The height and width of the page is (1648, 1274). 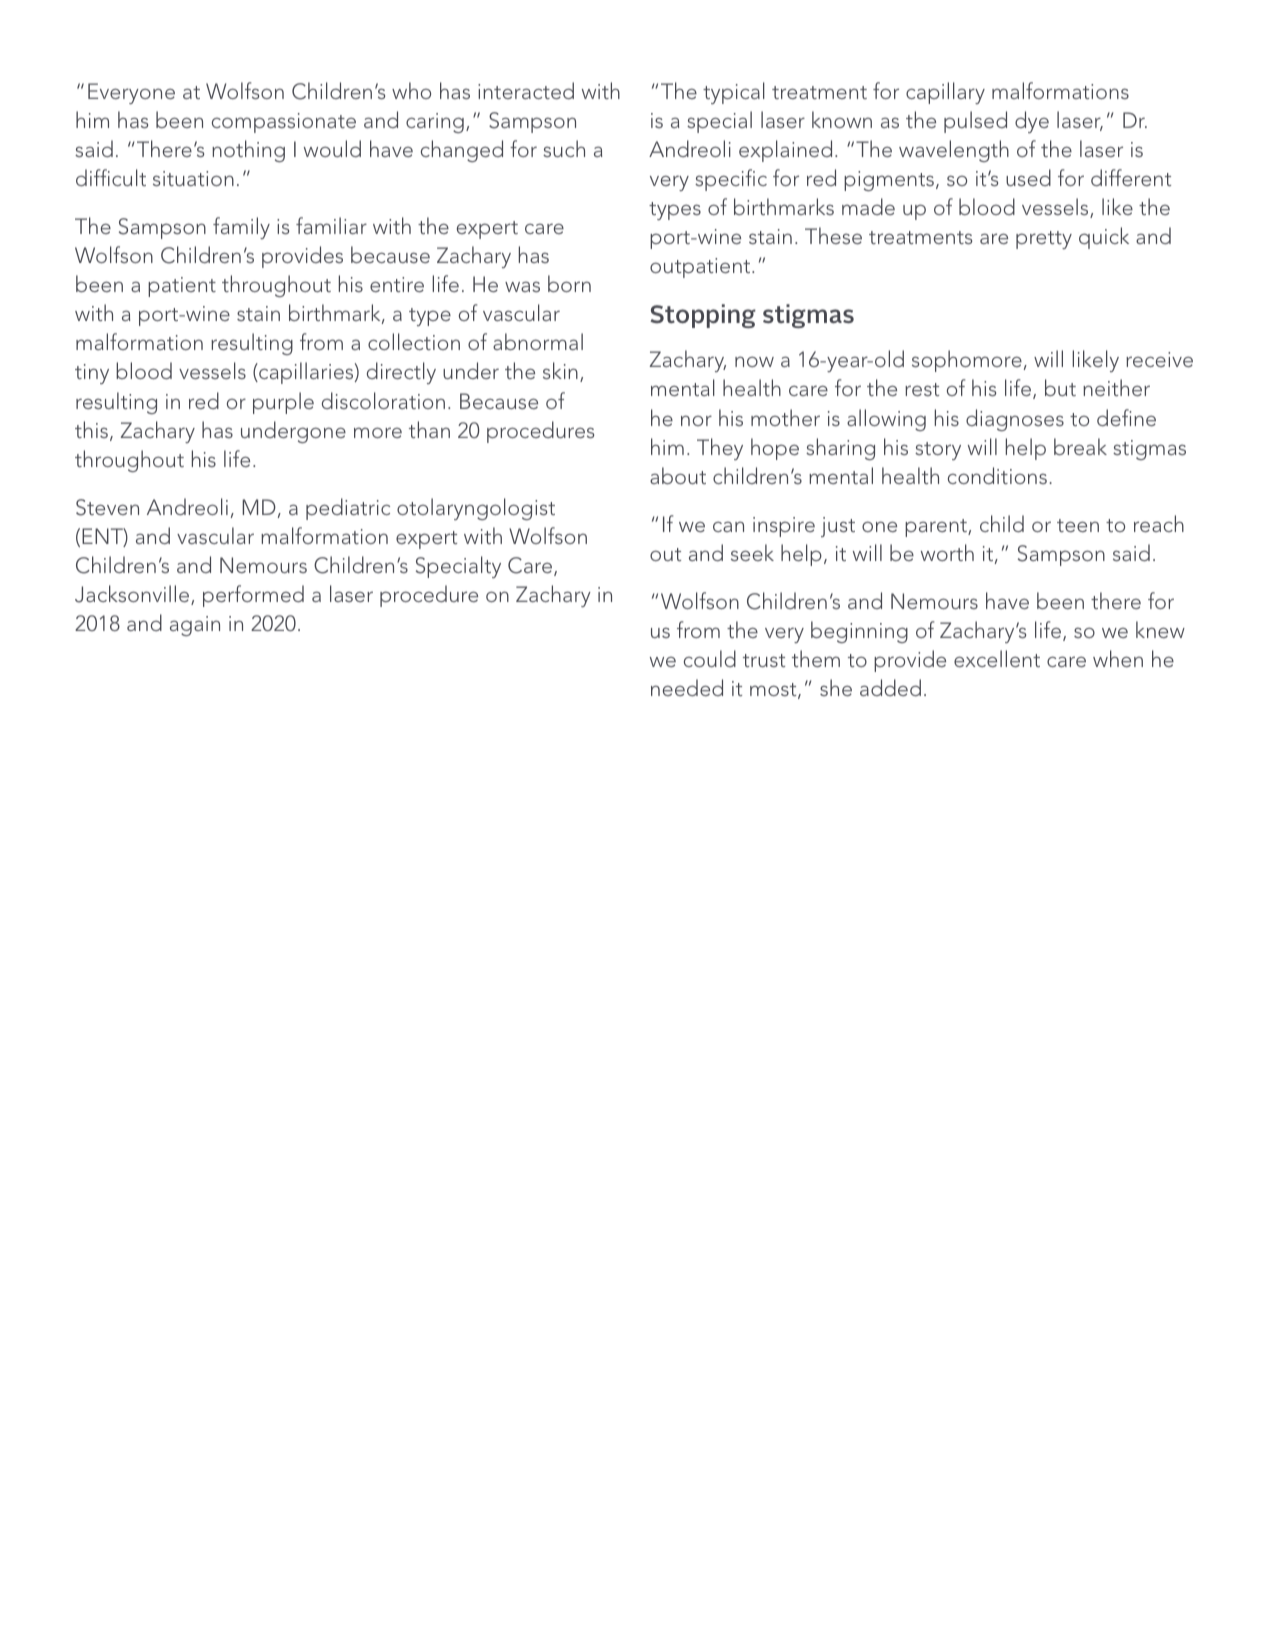 I want to click on worth, so click(x=947, y=552).
